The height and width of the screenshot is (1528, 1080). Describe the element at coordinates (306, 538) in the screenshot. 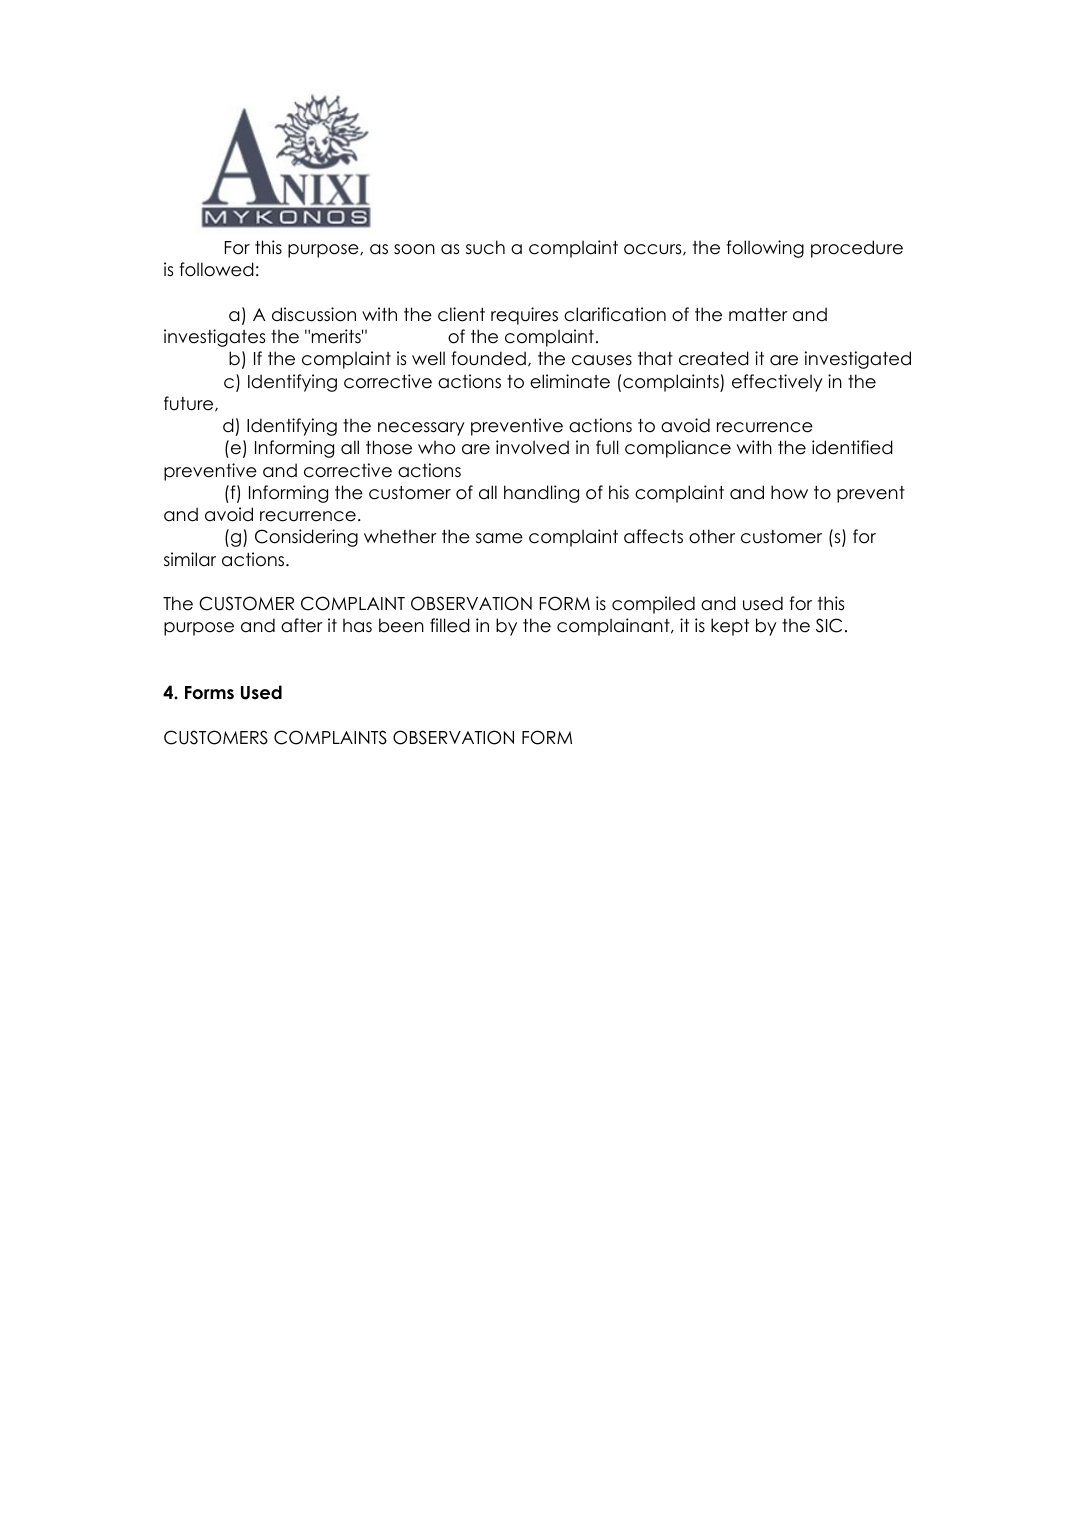

I see `Considering` at that location.
